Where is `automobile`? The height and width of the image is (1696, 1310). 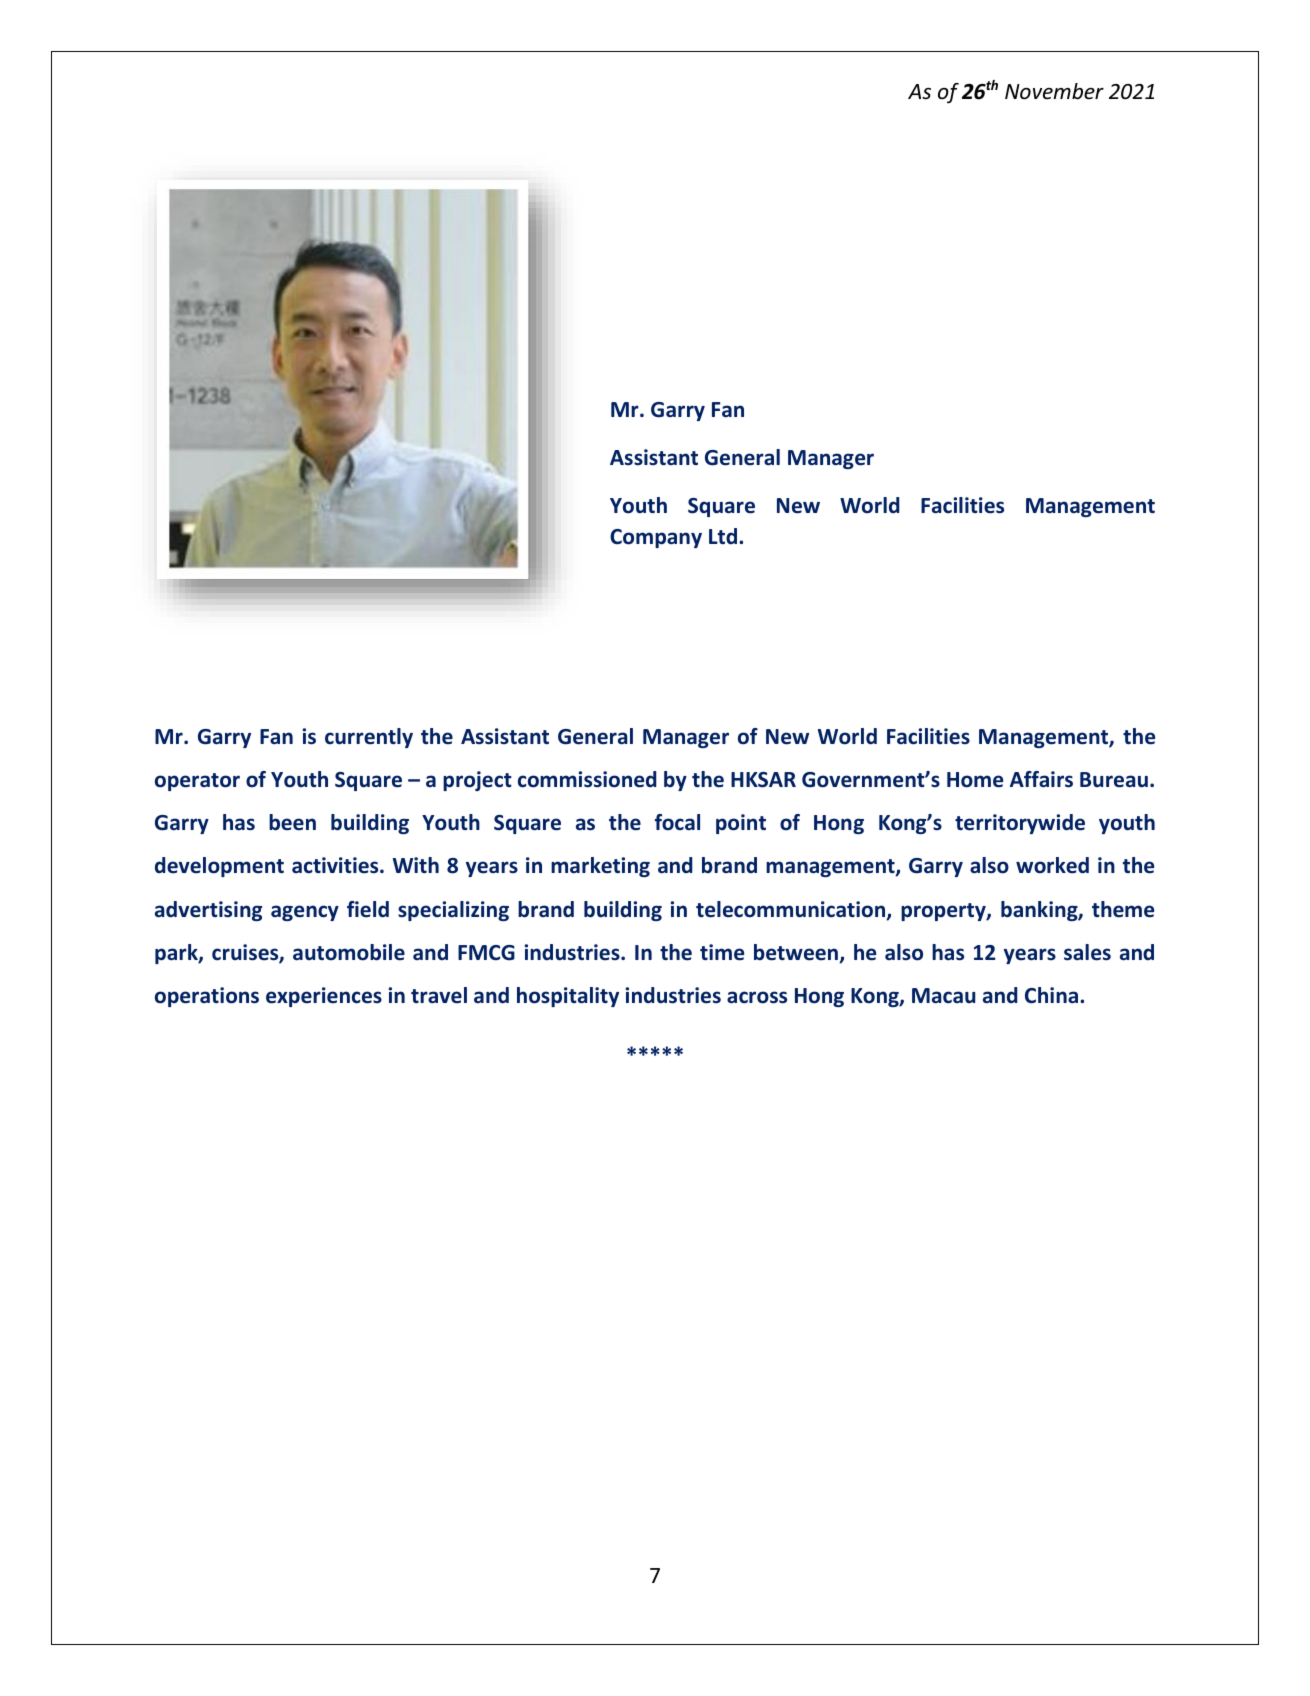 automobile is located at coordinates (349, 952).
